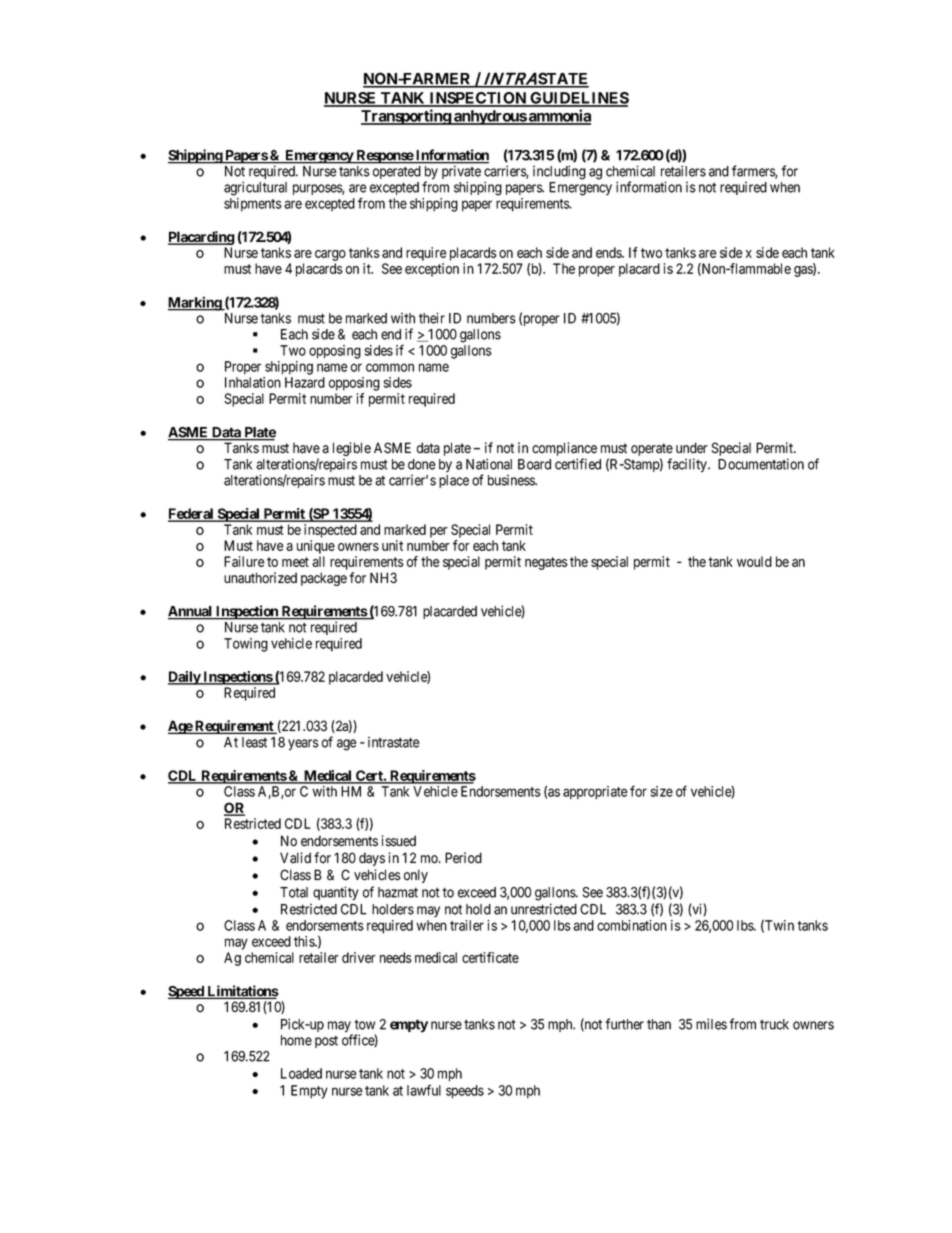 This screenshot has width=952, height=1233. Describe the element at coordinates (255, 188) in the screenshot. I see `agricultural` at that location.
